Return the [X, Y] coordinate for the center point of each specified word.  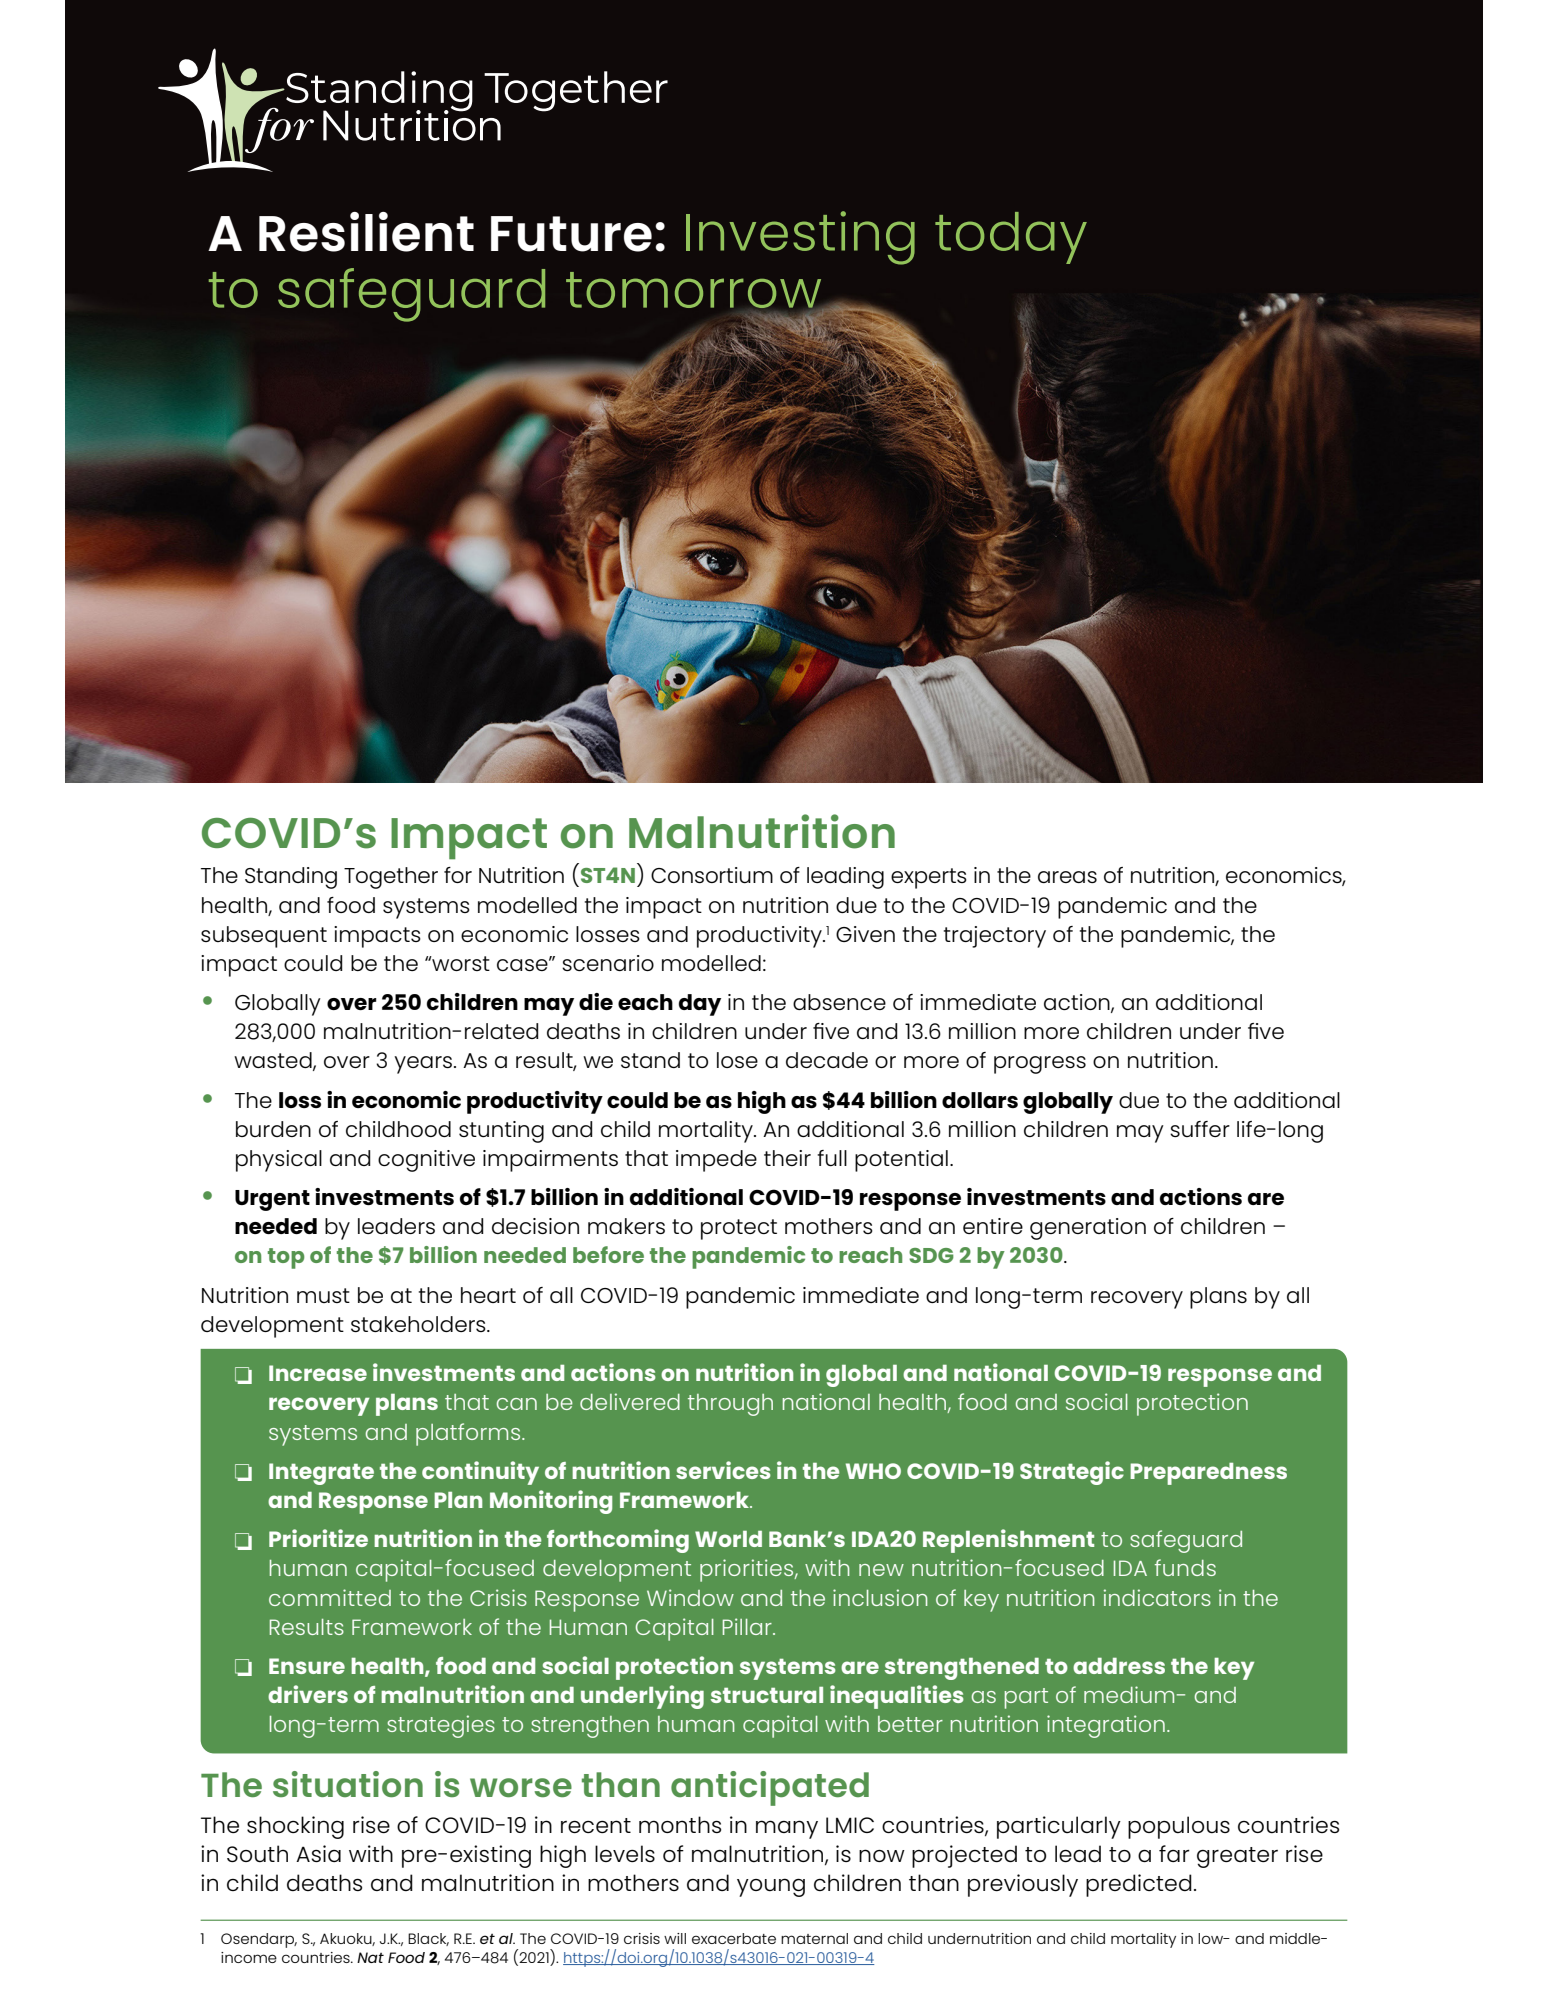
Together [391, 878]
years [424, 1065]
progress [1040, 1065]
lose [737, 1060]
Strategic [1072, 1473]
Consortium [712, 875]
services [723, 1470]
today [1011, 238]
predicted [1139, 1885]
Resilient [366, 232]
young [771, 1887]
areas [1067, 877]
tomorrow [695, 291]
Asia [318, 1853]
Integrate [321, 1474]
